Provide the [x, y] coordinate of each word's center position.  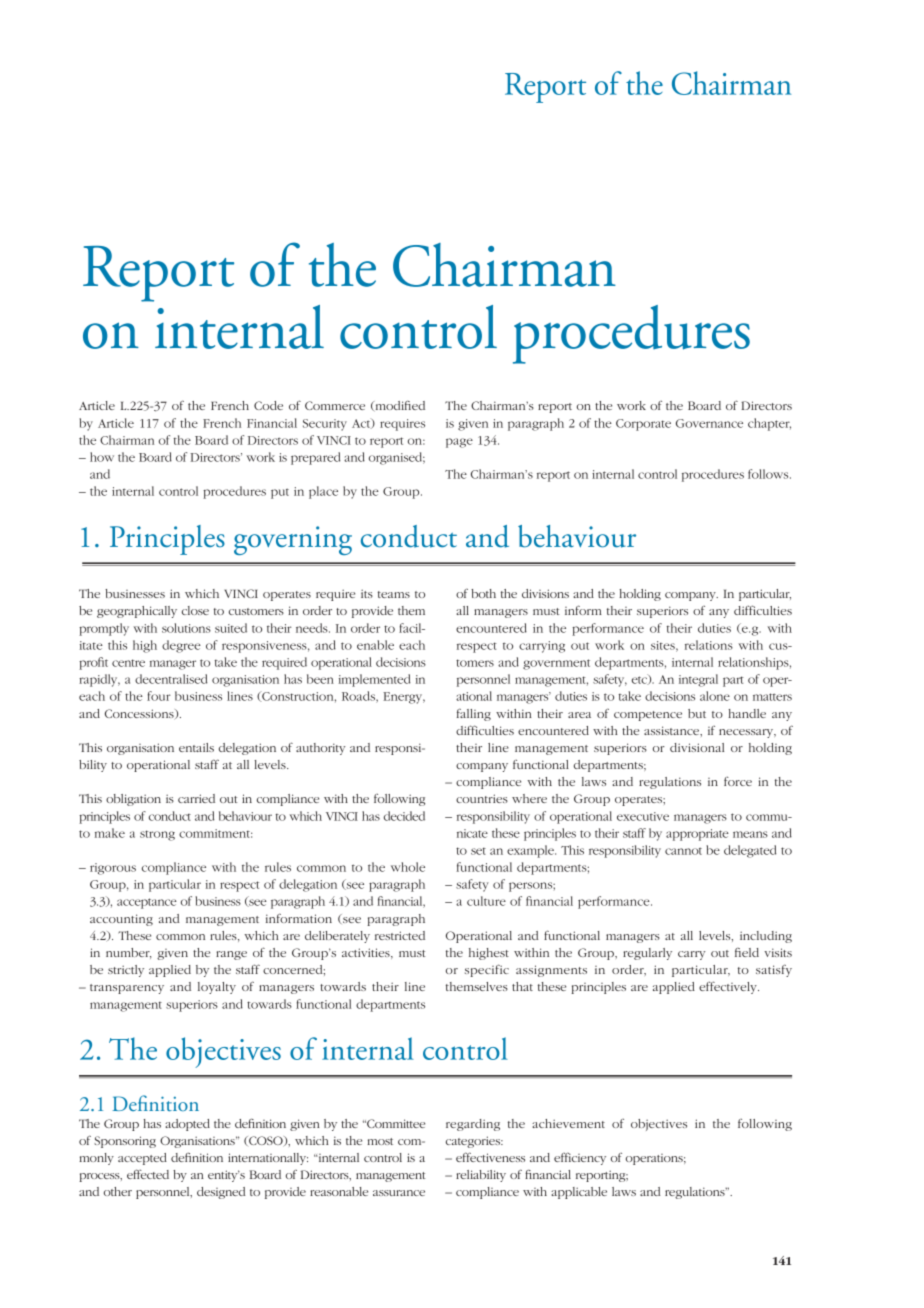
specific [487, 970]
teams [394, 594]
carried [196, 798]
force [738, 781]
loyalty [217, 988]
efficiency [580, 1159]
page [459, 443]
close [195, 610]
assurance [399, 1193]
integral [698, 680]
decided [404, 816]
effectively [729, 987]
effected [148, 1174]
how [102, 457]
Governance [709, 423]
